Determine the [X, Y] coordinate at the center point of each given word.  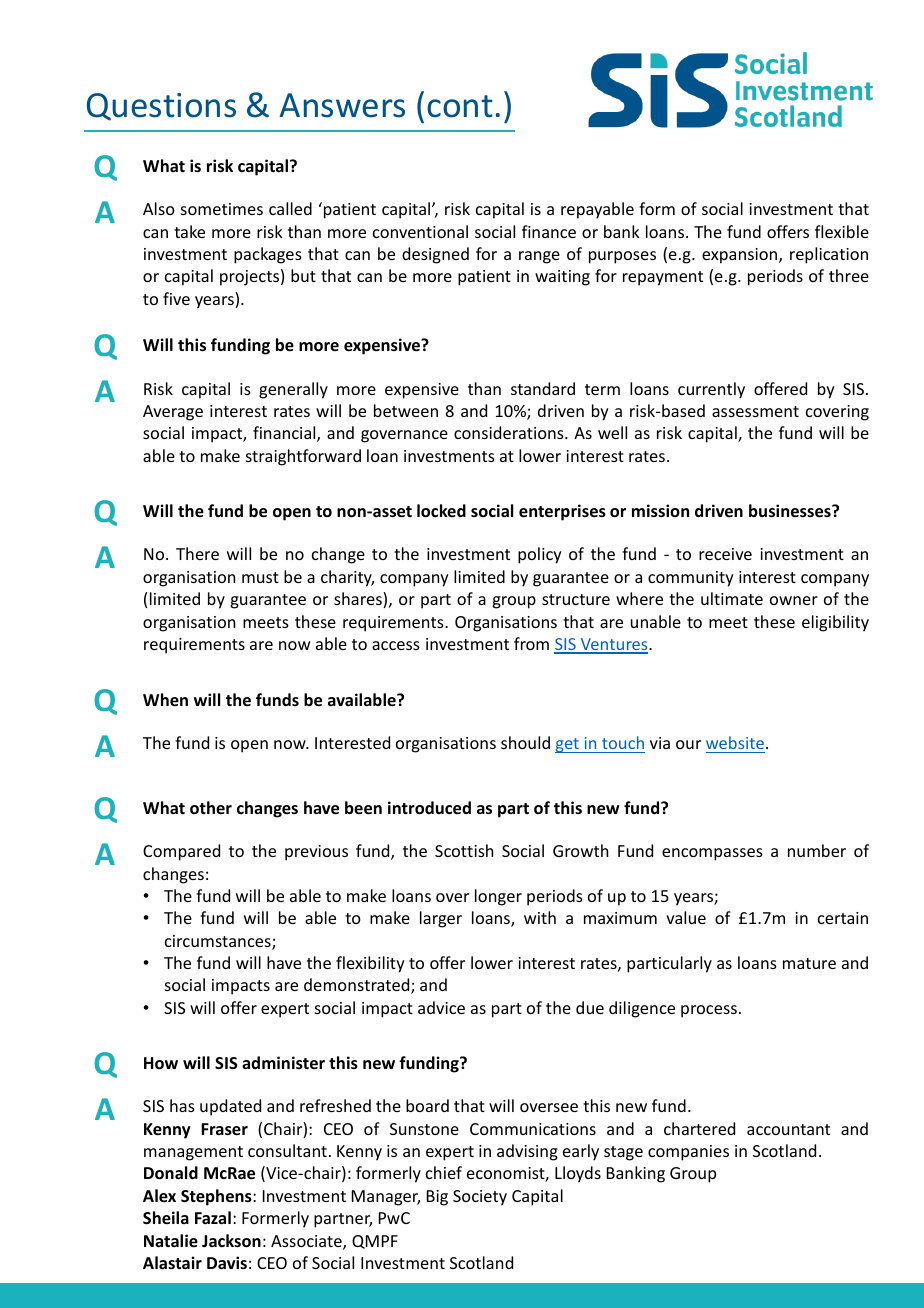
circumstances [219, 942]
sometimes [222, 209]
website [735, 742]
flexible [842, 231]
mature [809, 963]
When [165, 700]
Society [480, 1198]
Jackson [231, 1241]
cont [460, 106]
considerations [510, 432]
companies [688, 1153]
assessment [755, 411]
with [540, 917]
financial [285, 434]
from [531, 643]
